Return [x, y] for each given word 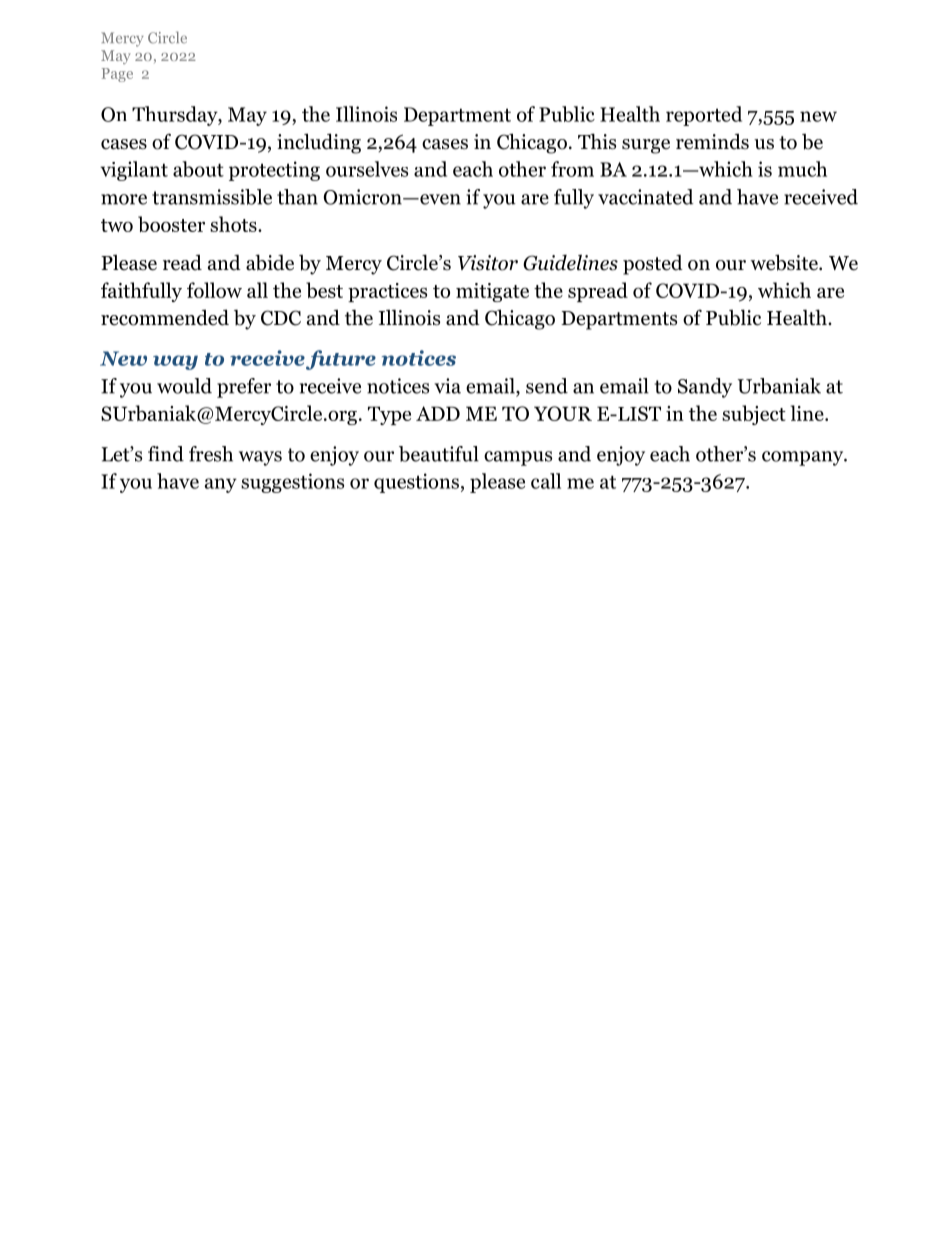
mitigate [492, 292]
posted [653, 265]
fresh [211, 454]
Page [117, 75]
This [597, 141]
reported [704, 116]
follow [214, 290]
